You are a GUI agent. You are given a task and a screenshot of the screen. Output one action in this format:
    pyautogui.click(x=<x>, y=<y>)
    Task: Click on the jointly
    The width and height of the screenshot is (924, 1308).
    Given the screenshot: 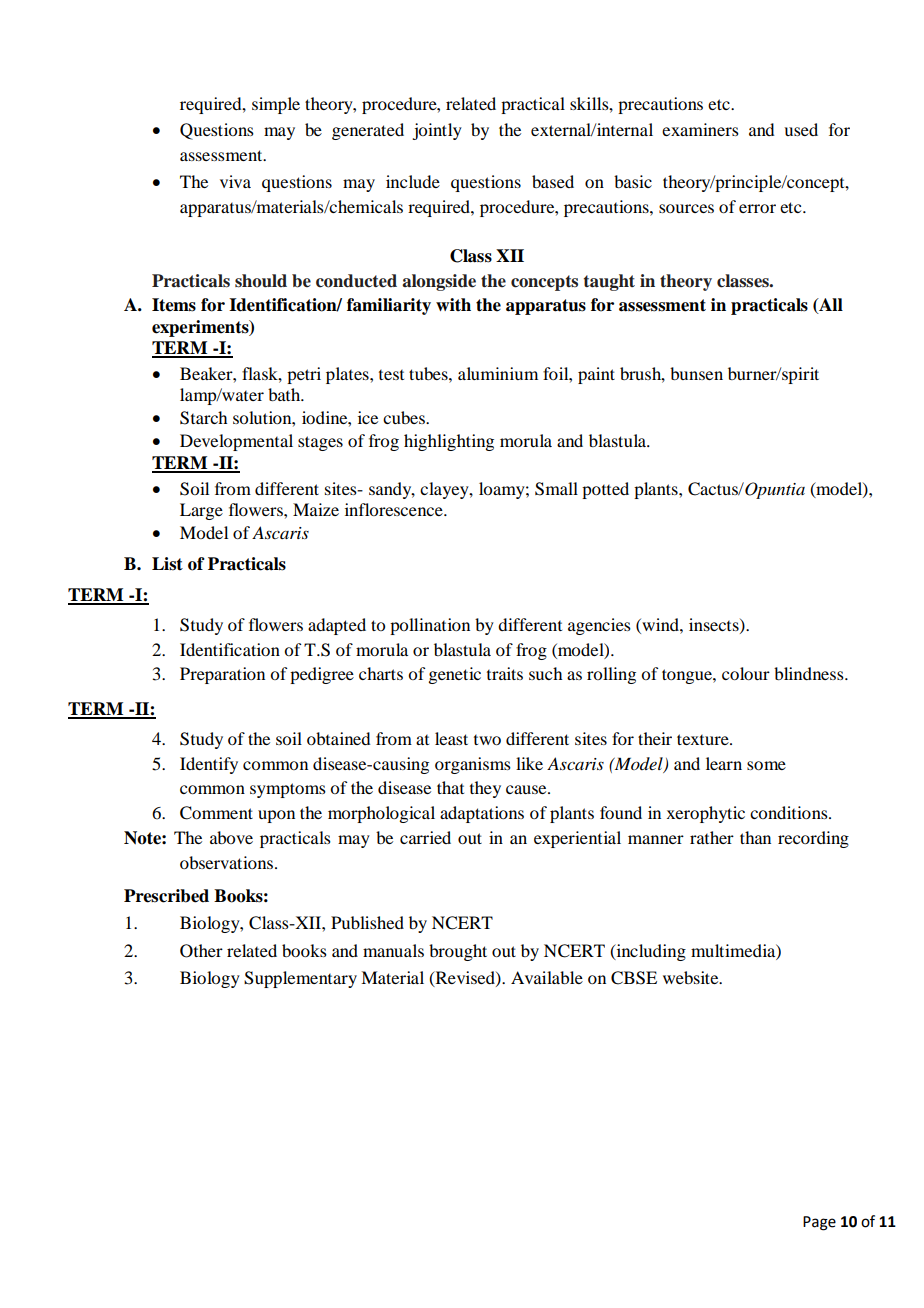 What is the action you would take?
    pyautogui.click(x=437, y=131)
